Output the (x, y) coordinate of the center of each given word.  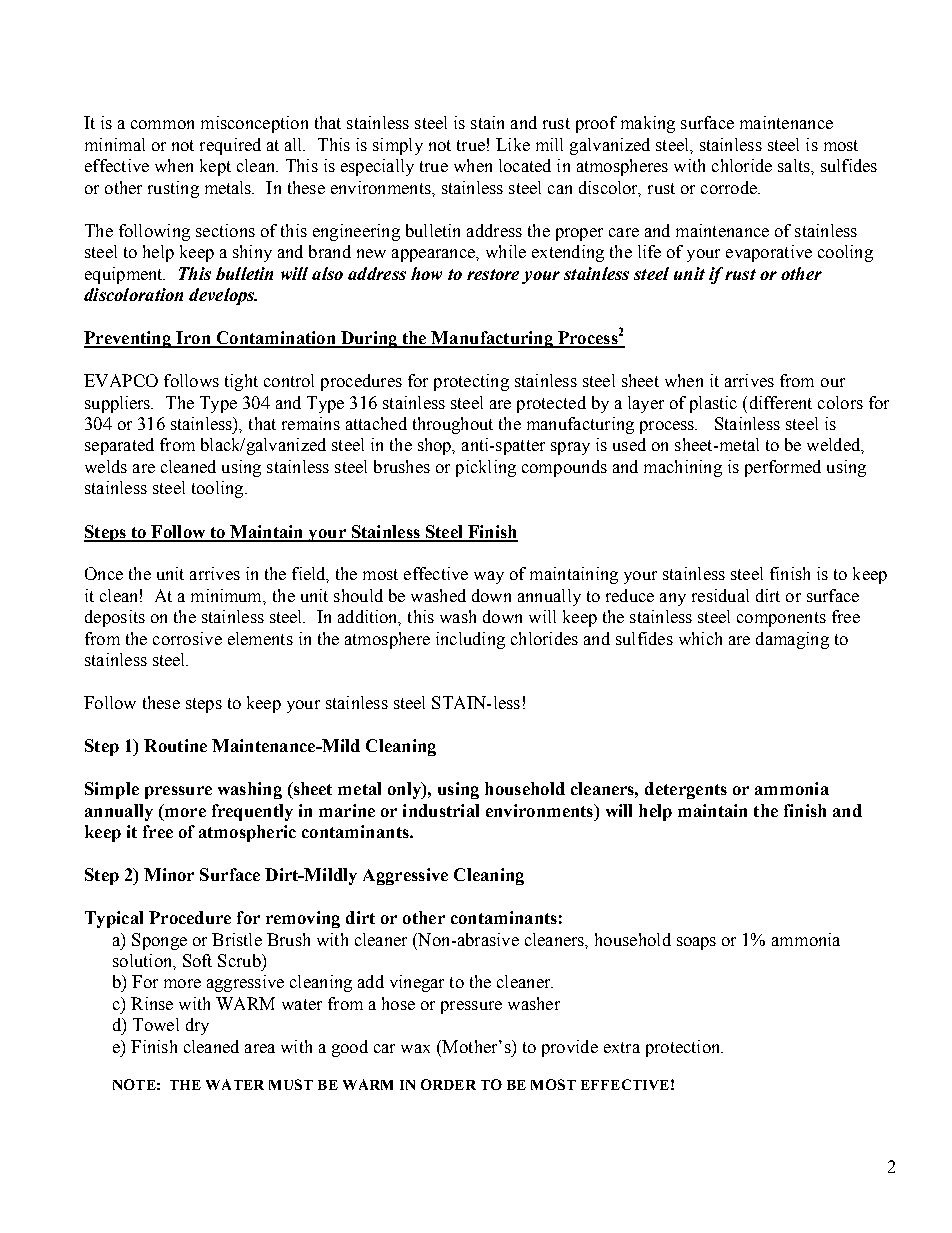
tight (241, 382)
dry (197, 1026)
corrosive (187, 638)
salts (795, 165)
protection (684, 1048)
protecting (471, 382)
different (781, 402)
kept (215, 167)
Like (513, 144)
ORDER (448, 1084)
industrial (441, 810)
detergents (686, 790)
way (489, 577)
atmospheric (247, 833)
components (781, 619)
